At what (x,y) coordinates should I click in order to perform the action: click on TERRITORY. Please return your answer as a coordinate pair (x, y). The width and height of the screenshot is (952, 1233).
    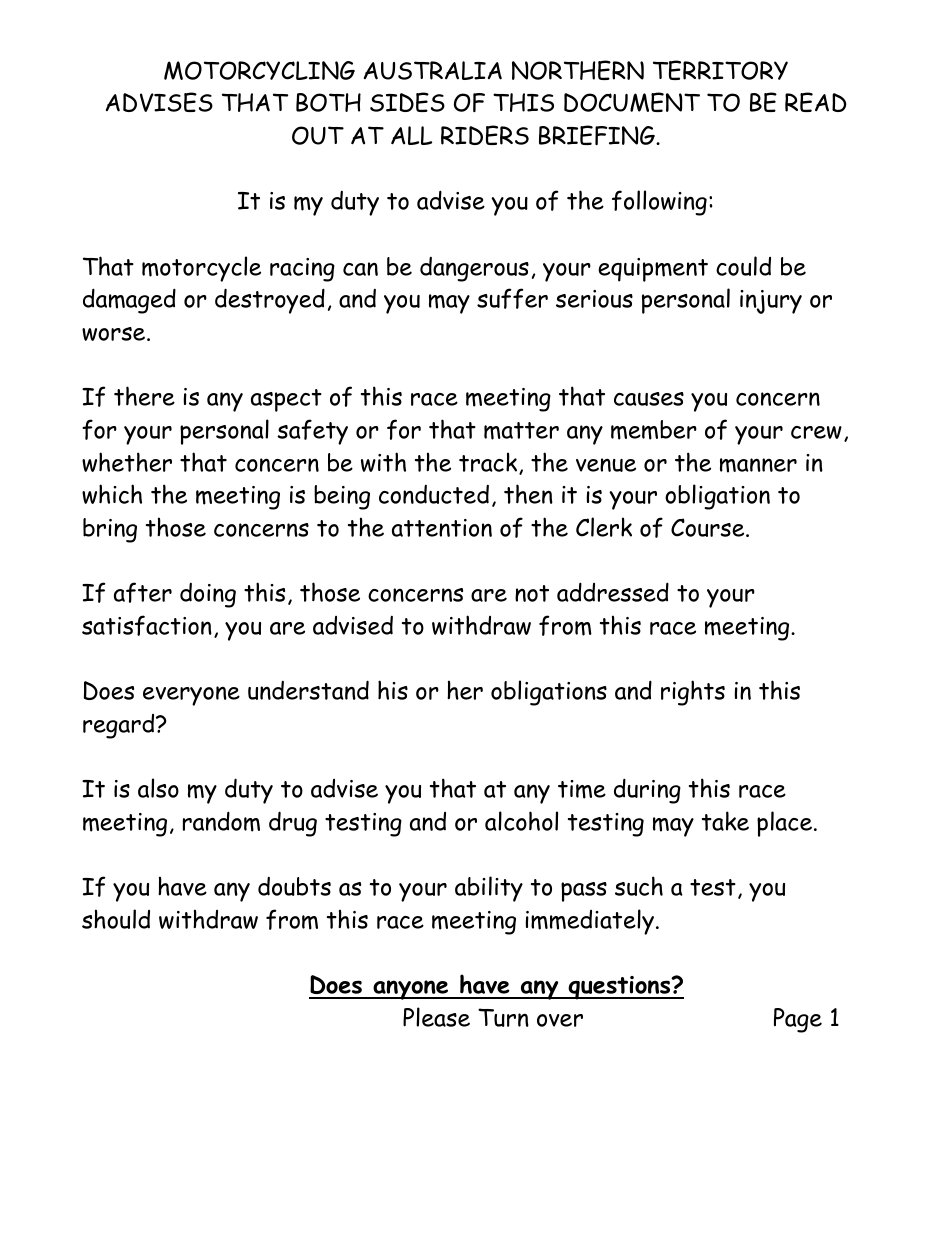
    Looking at the image, I should click on (720, 70).
